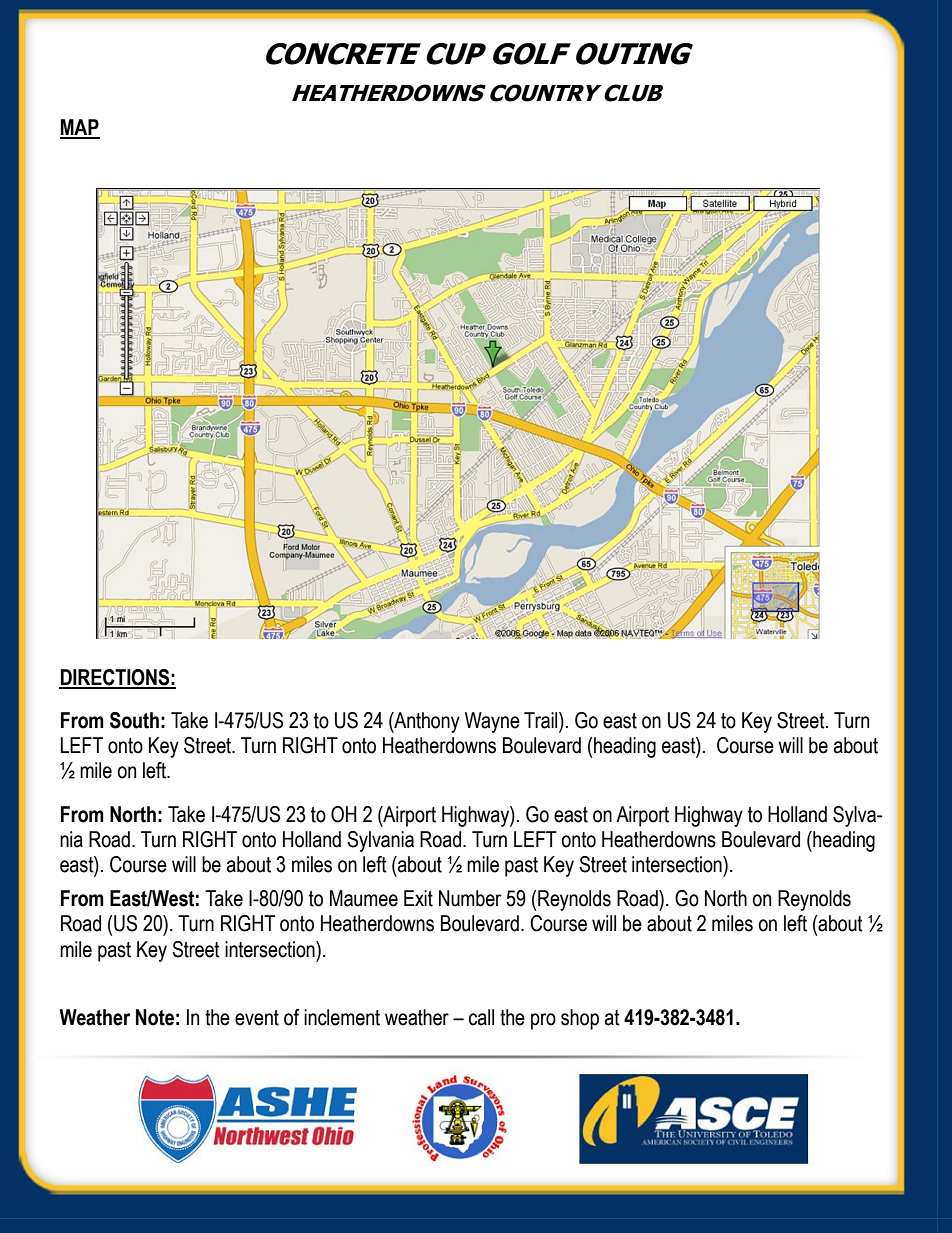 Image resolution: width=952 pixels, height=1233 pixels. I want to click on Wayne, so click(492, 722).
